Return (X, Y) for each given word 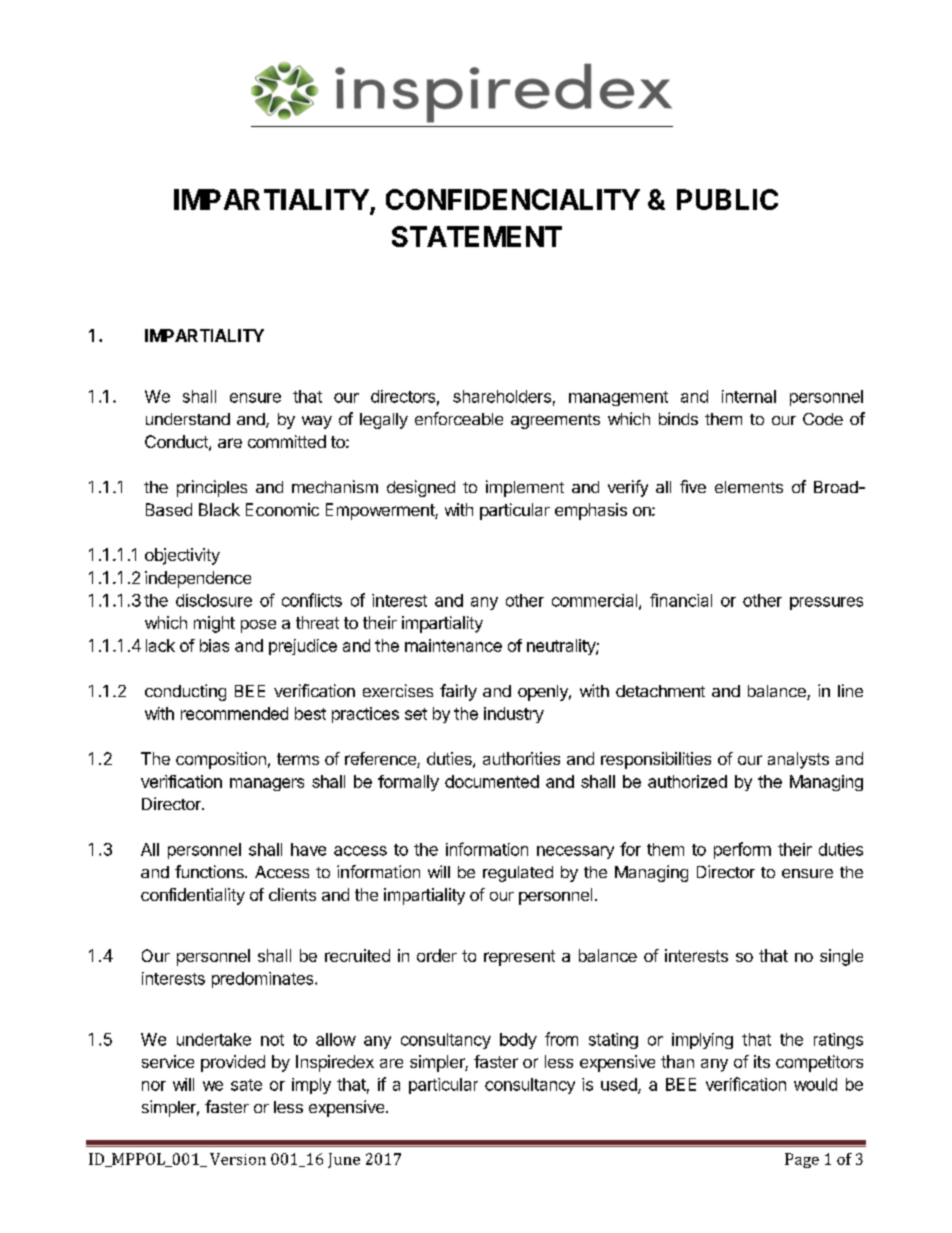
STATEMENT (477, 236)
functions (210, 871)
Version (238, 1159)
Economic (282, 509)
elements (749, 487)
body (518, 1041)
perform (742, 850)
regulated (518, 874)
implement (525, 488)
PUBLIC (727, 199)
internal (749, 396)
